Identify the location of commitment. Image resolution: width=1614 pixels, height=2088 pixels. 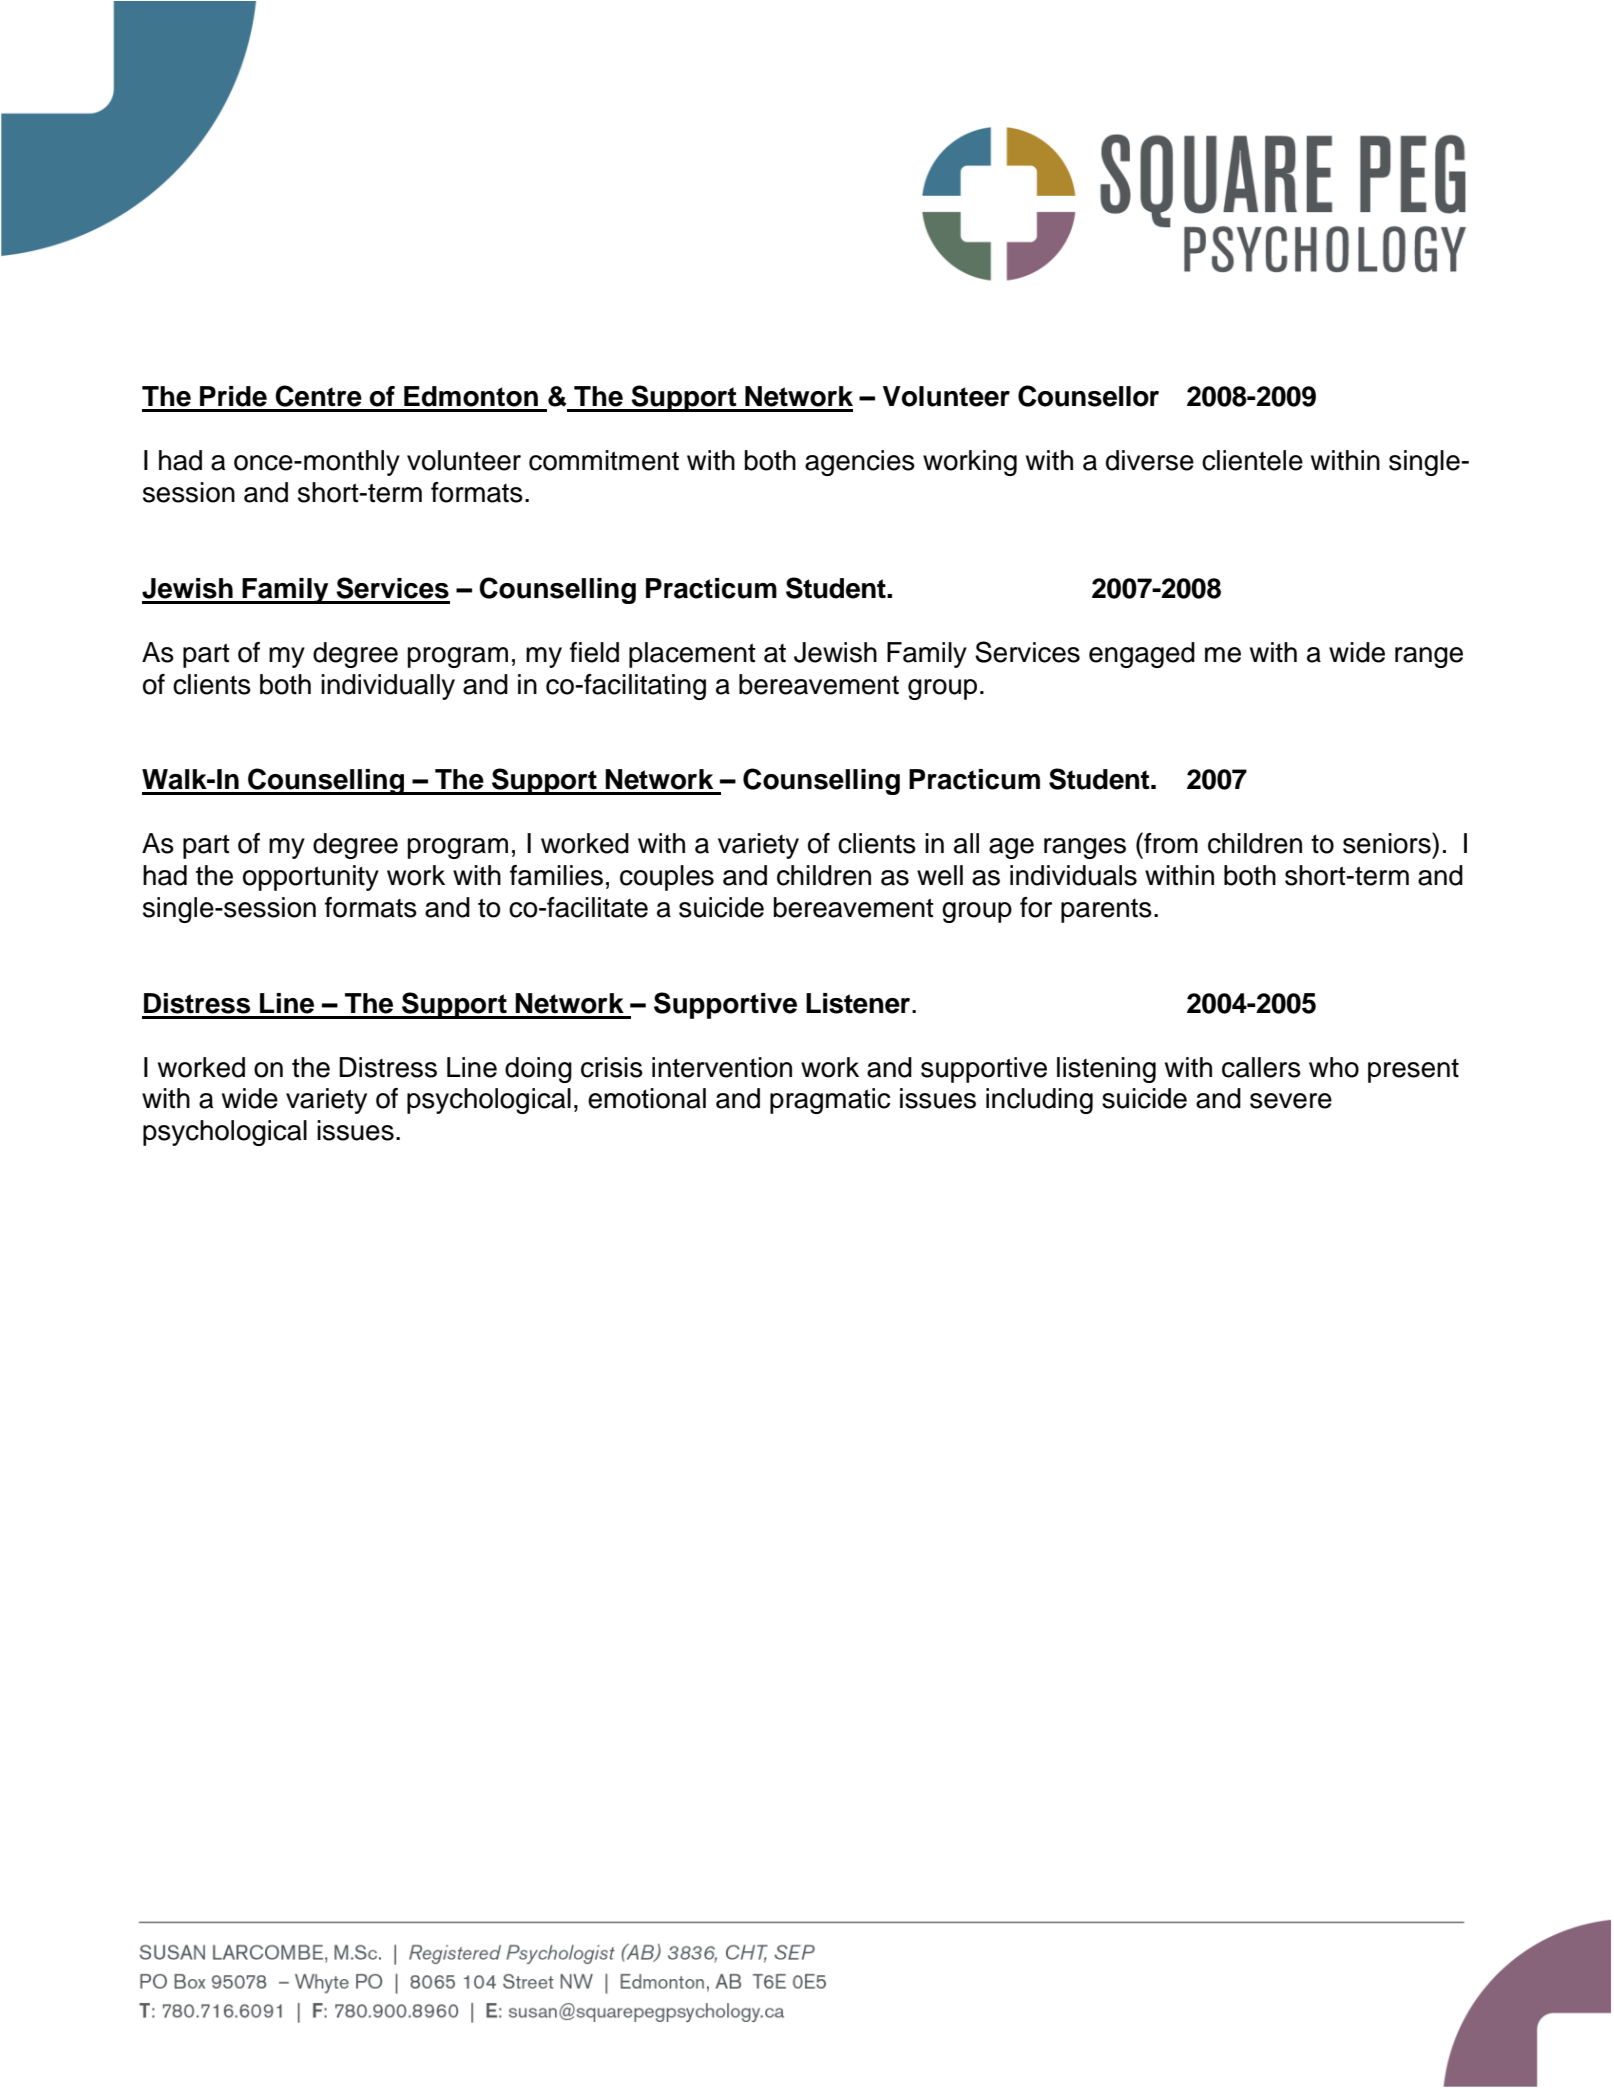
(604, 460).
